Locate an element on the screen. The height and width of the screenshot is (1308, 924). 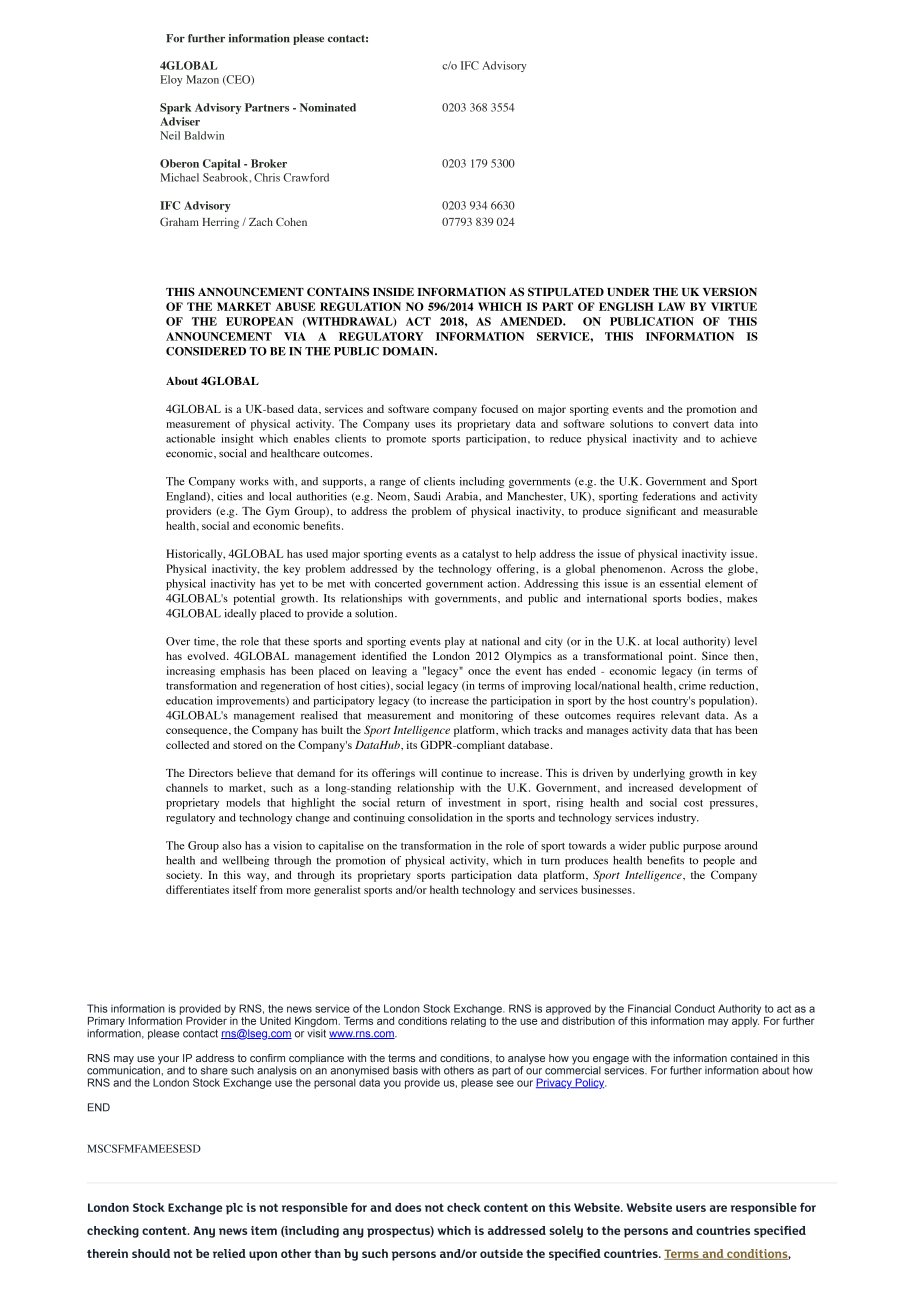
does is located at coordinates (408, 1207).
